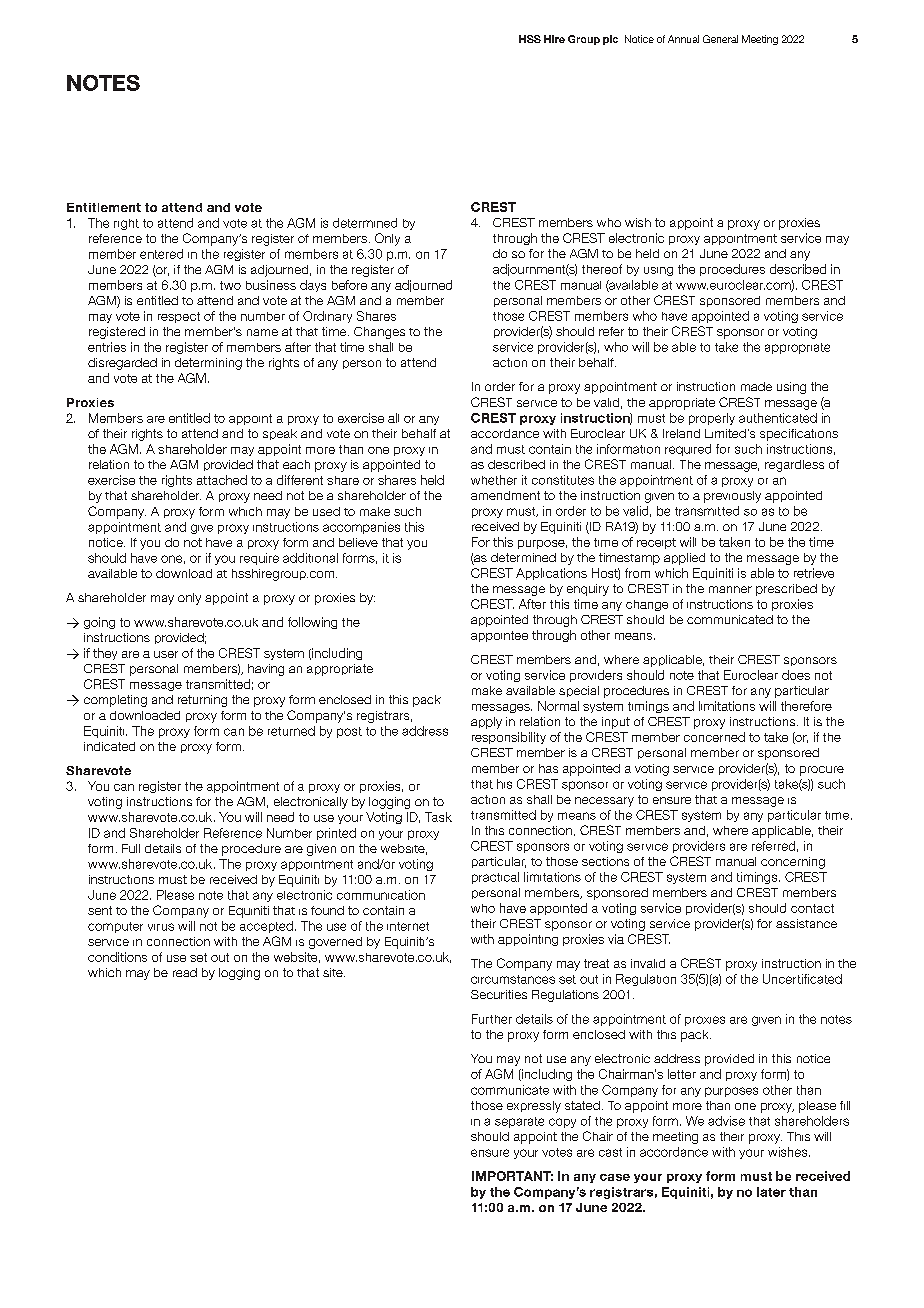  I want to click on plc, so click(610, 40).
